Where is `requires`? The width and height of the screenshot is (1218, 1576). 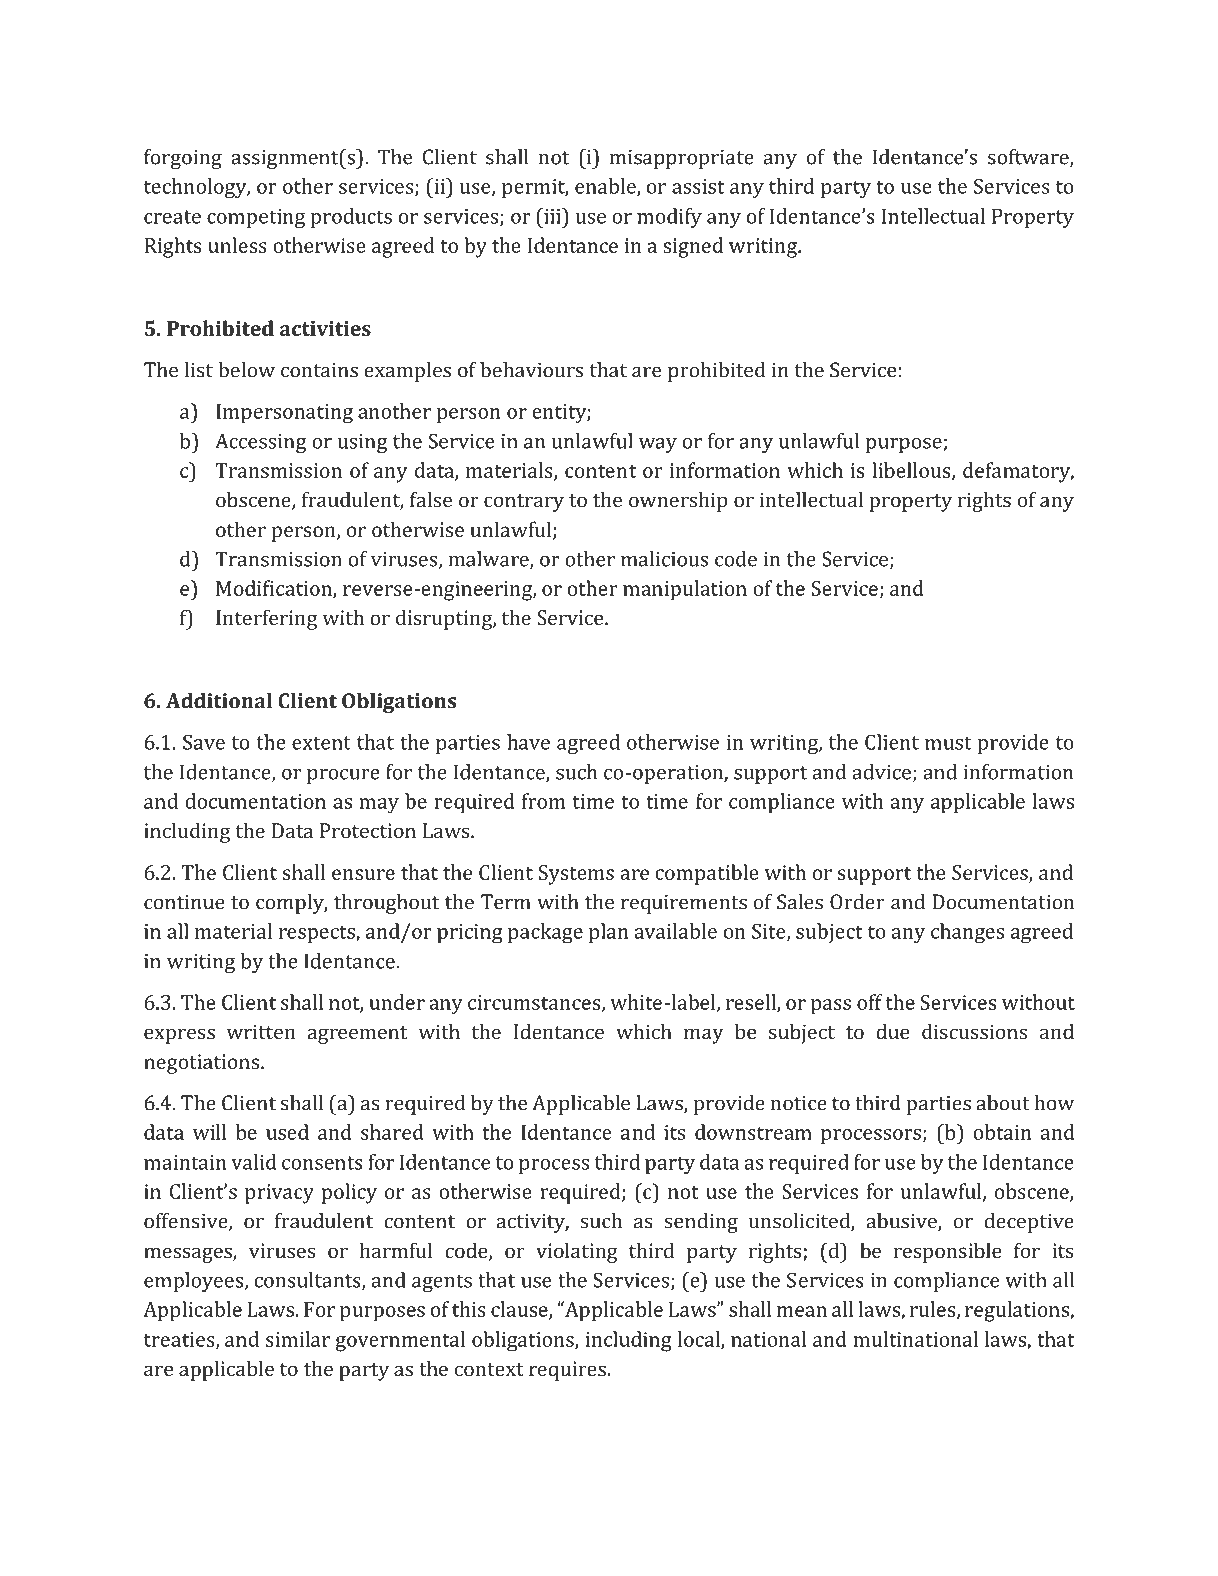 requires is located at coordinates (567, 1371).
